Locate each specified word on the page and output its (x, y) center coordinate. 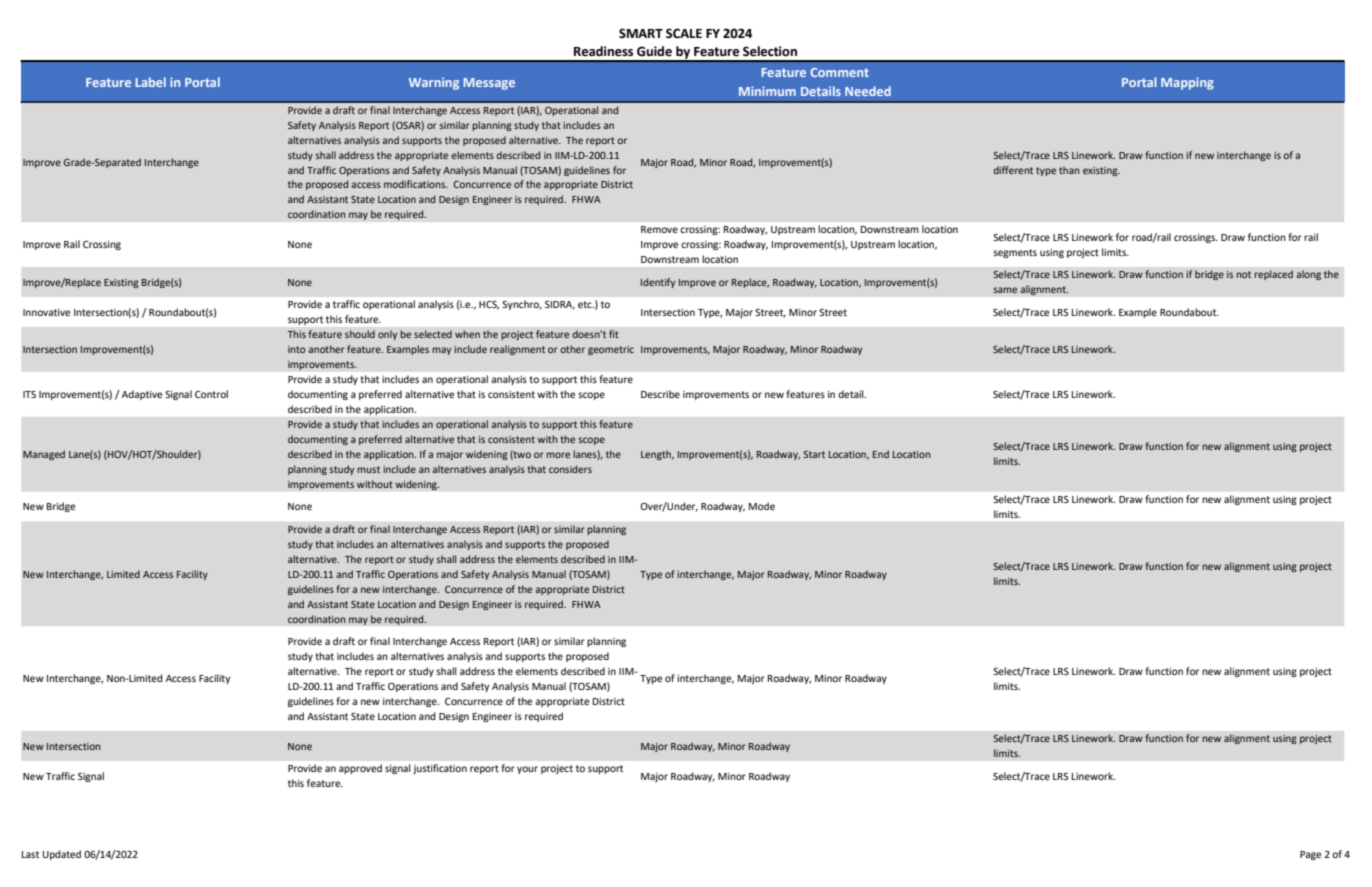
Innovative (46, 312)
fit (614, 334)
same (1005, 290)
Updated (62, 855)
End (881, 454)
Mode (762, 506)
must (368, 469)
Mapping (1187, 83)
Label (151, 82)
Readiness (603, 51)
